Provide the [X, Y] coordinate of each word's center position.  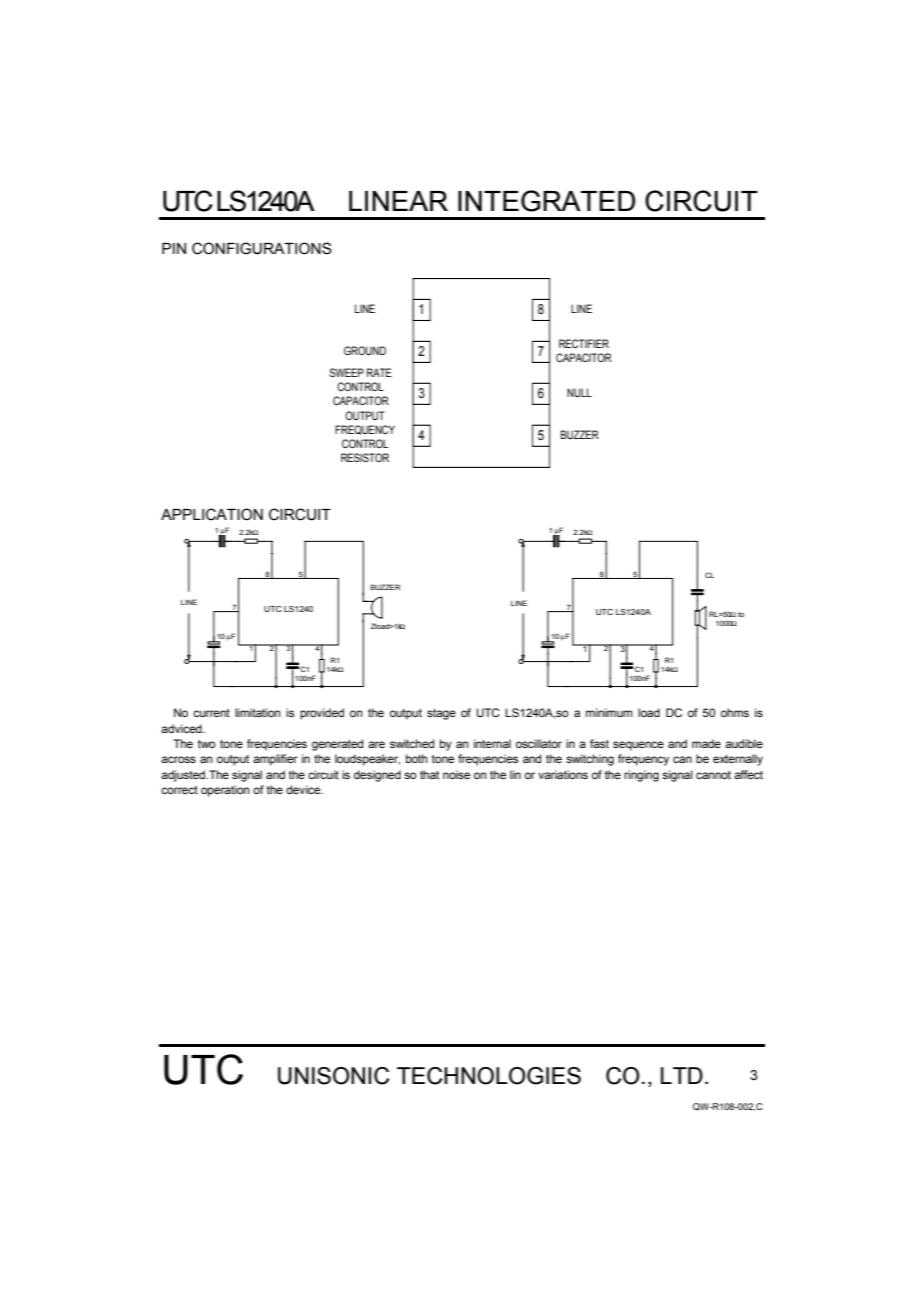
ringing [641, 776]
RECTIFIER [584, 343]
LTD [682, 1075]
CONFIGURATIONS [262, 248]
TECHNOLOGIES [489, 1076]
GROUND [365, 350]
